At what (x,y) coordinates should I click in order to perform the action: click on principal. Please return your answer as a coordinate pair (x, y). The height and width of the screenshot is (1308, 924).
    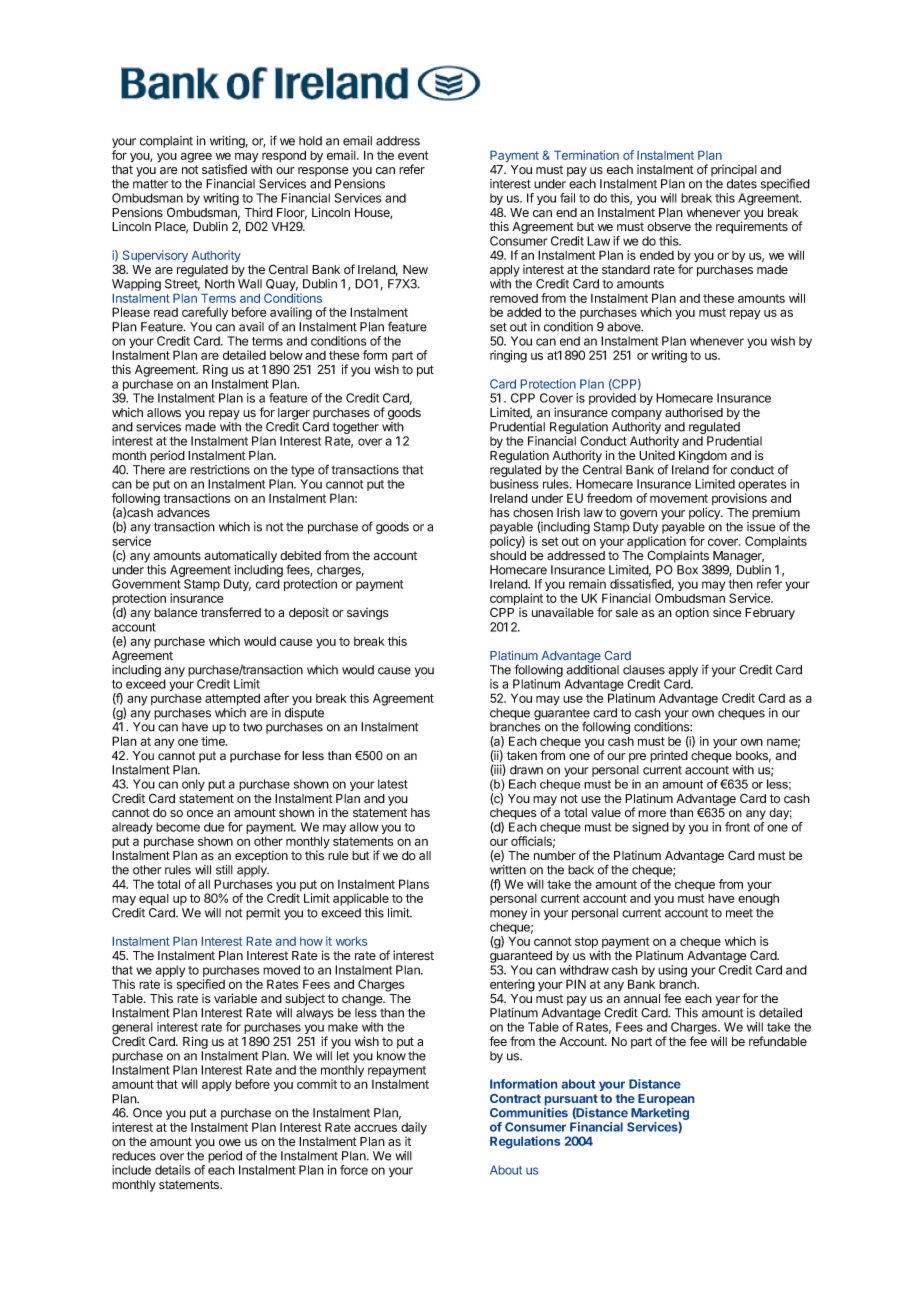
    Looking at the image, I should click on (734, 171).
